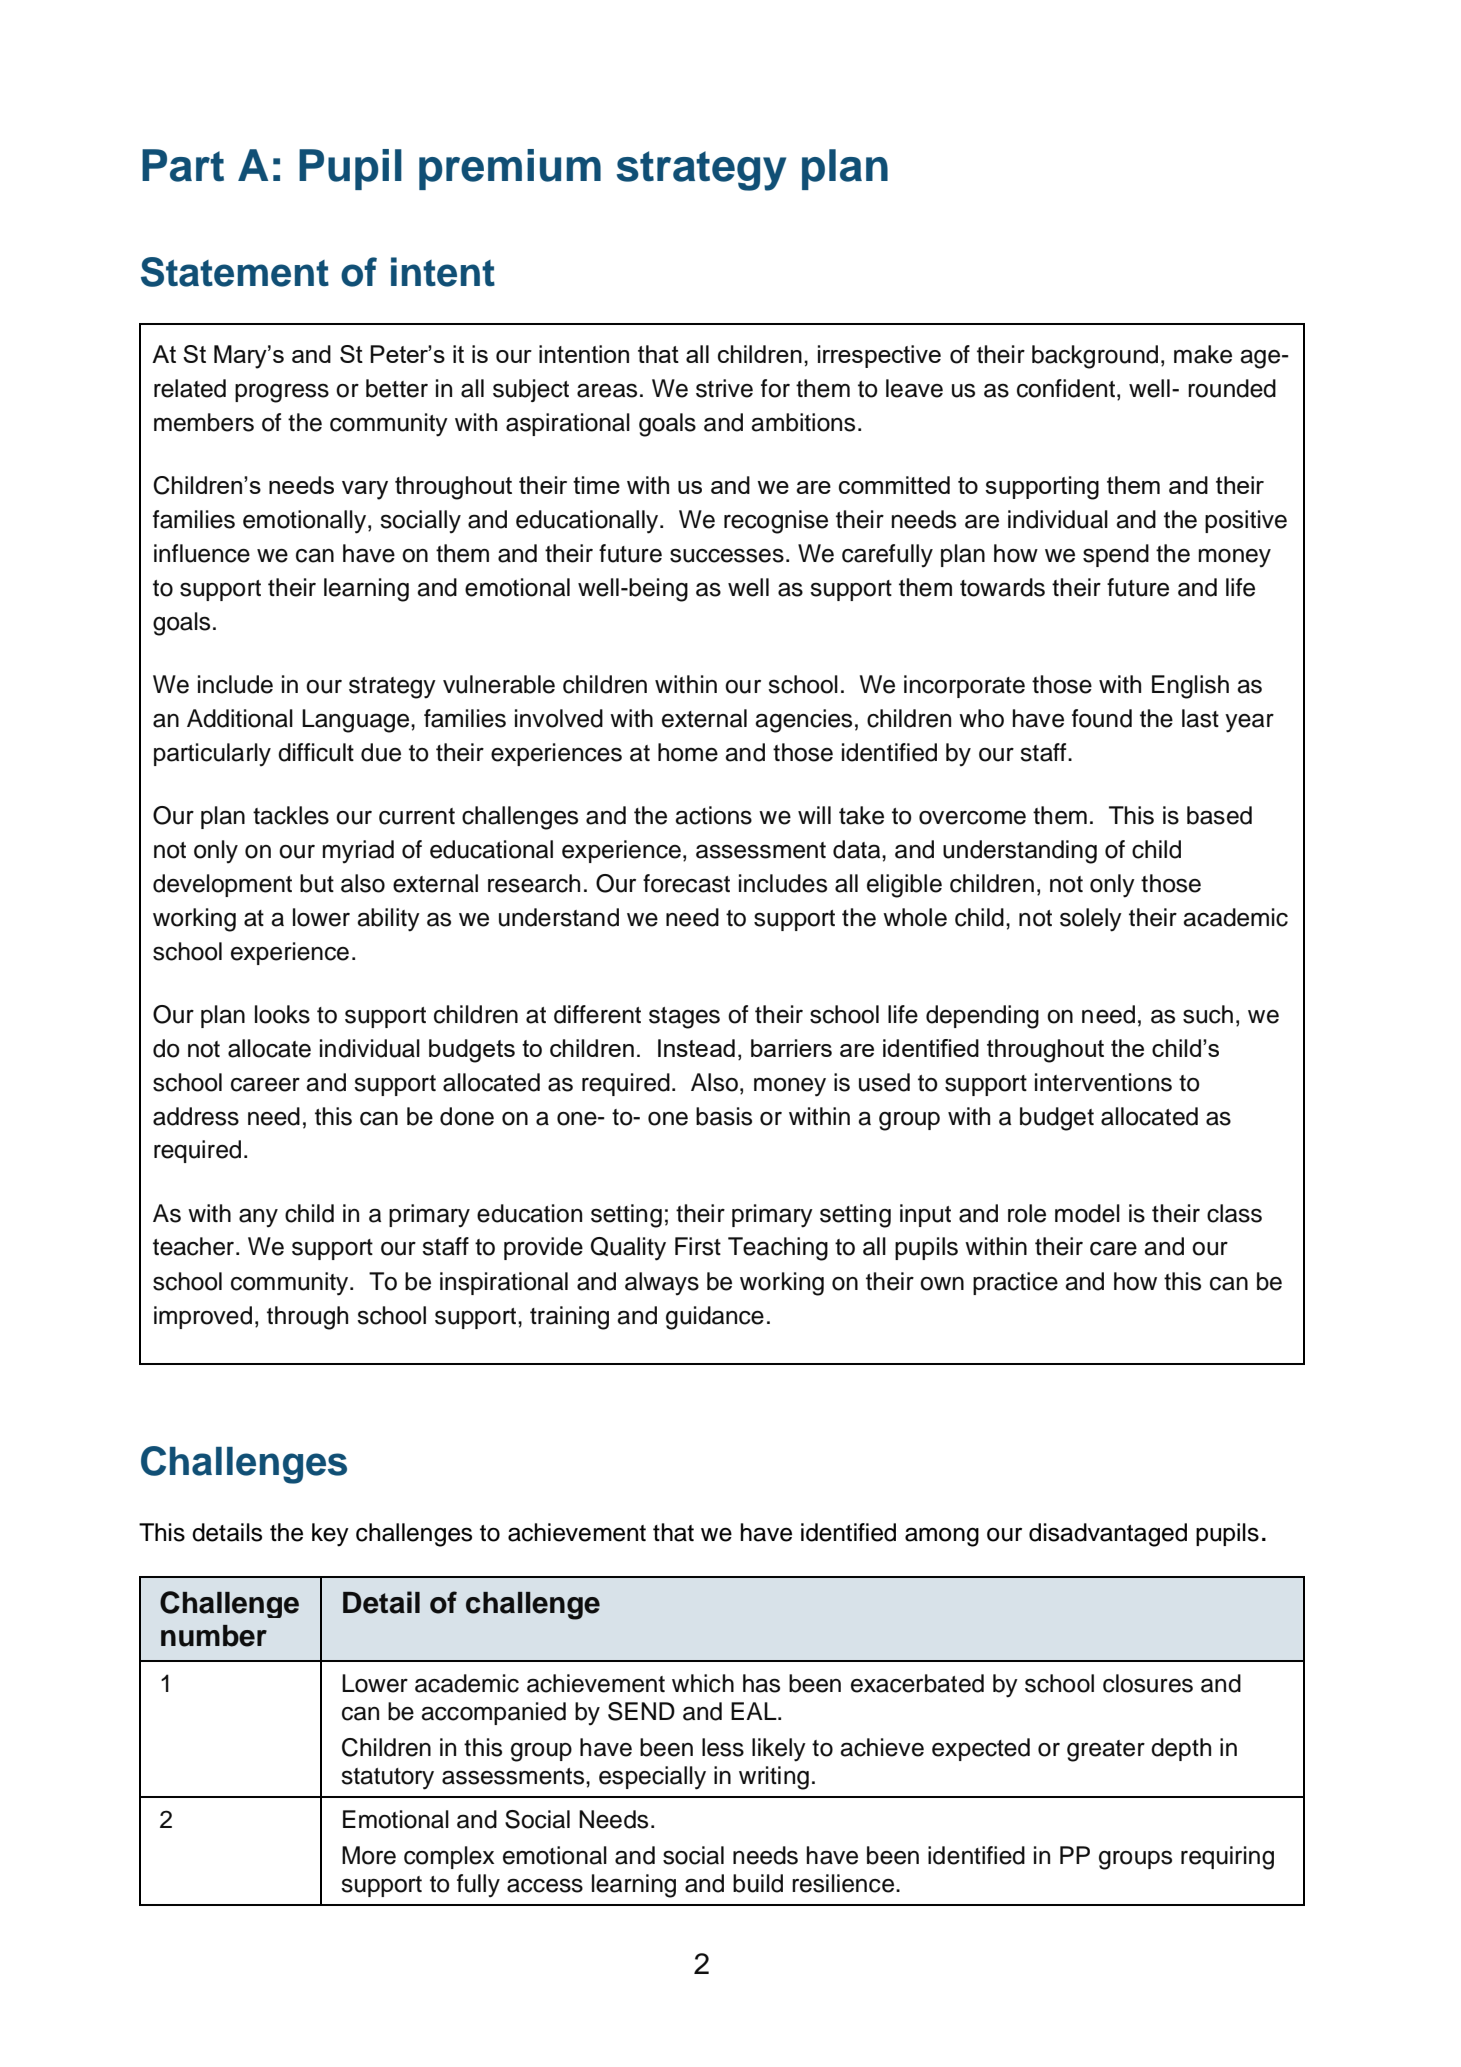  What do you see at coordinates (365, 490) in the document?
I see `vary` at bounding box center [365, 490].
